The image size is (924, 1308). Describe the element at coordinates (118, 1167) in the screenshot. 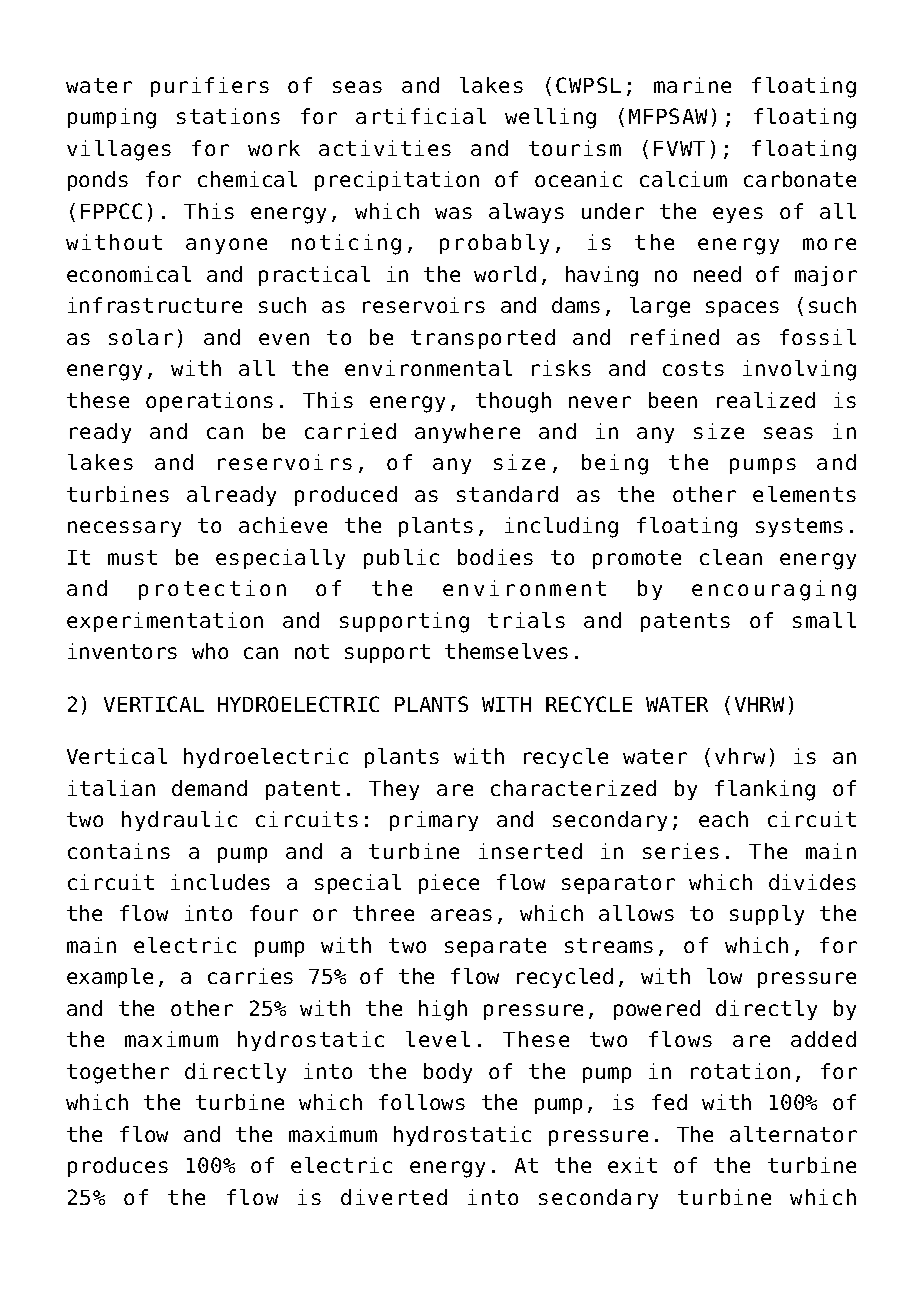

I see `produces` at that location.
